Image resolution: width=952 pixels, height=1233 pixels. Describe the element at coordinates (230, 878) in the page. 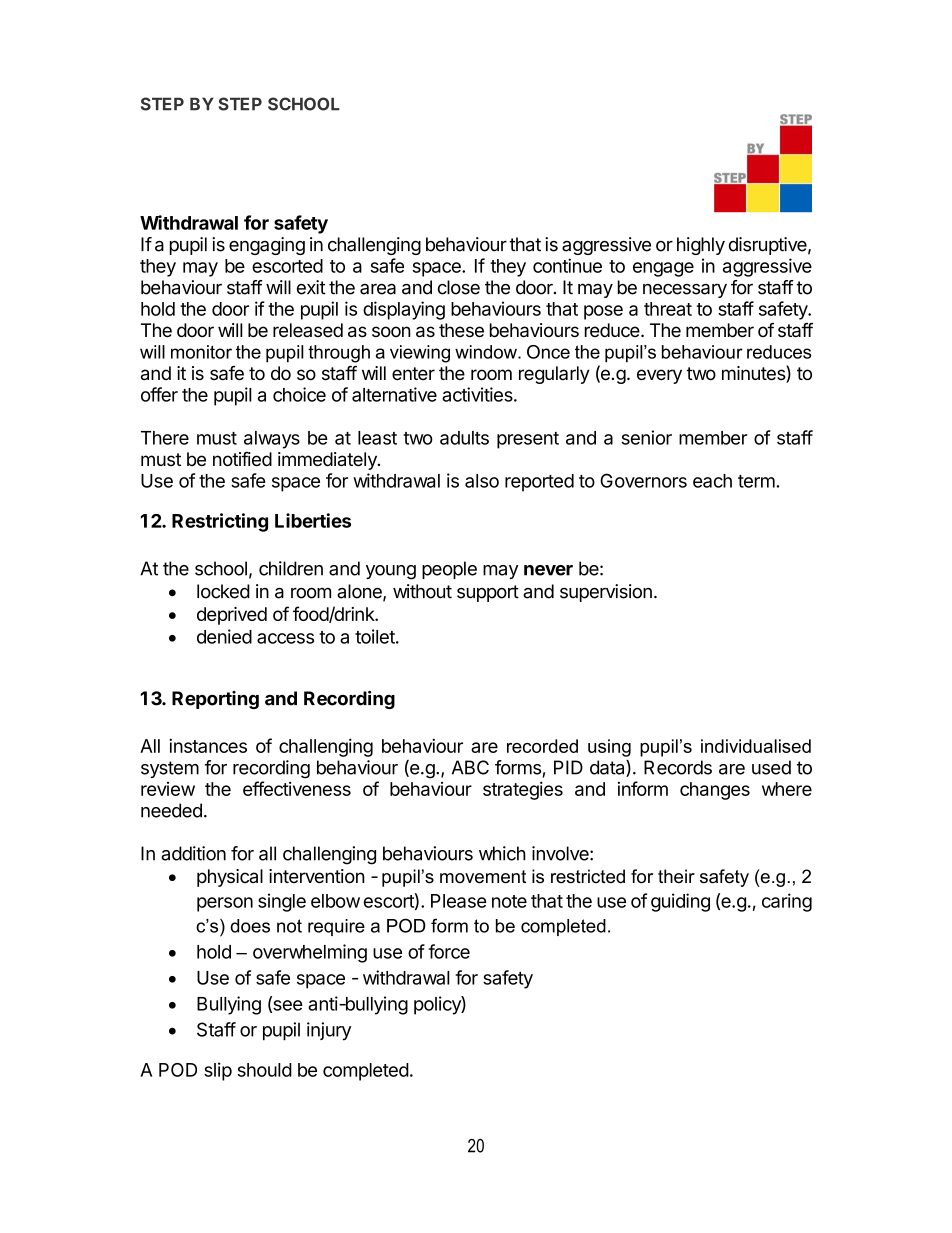

I see `physical` at that location.
